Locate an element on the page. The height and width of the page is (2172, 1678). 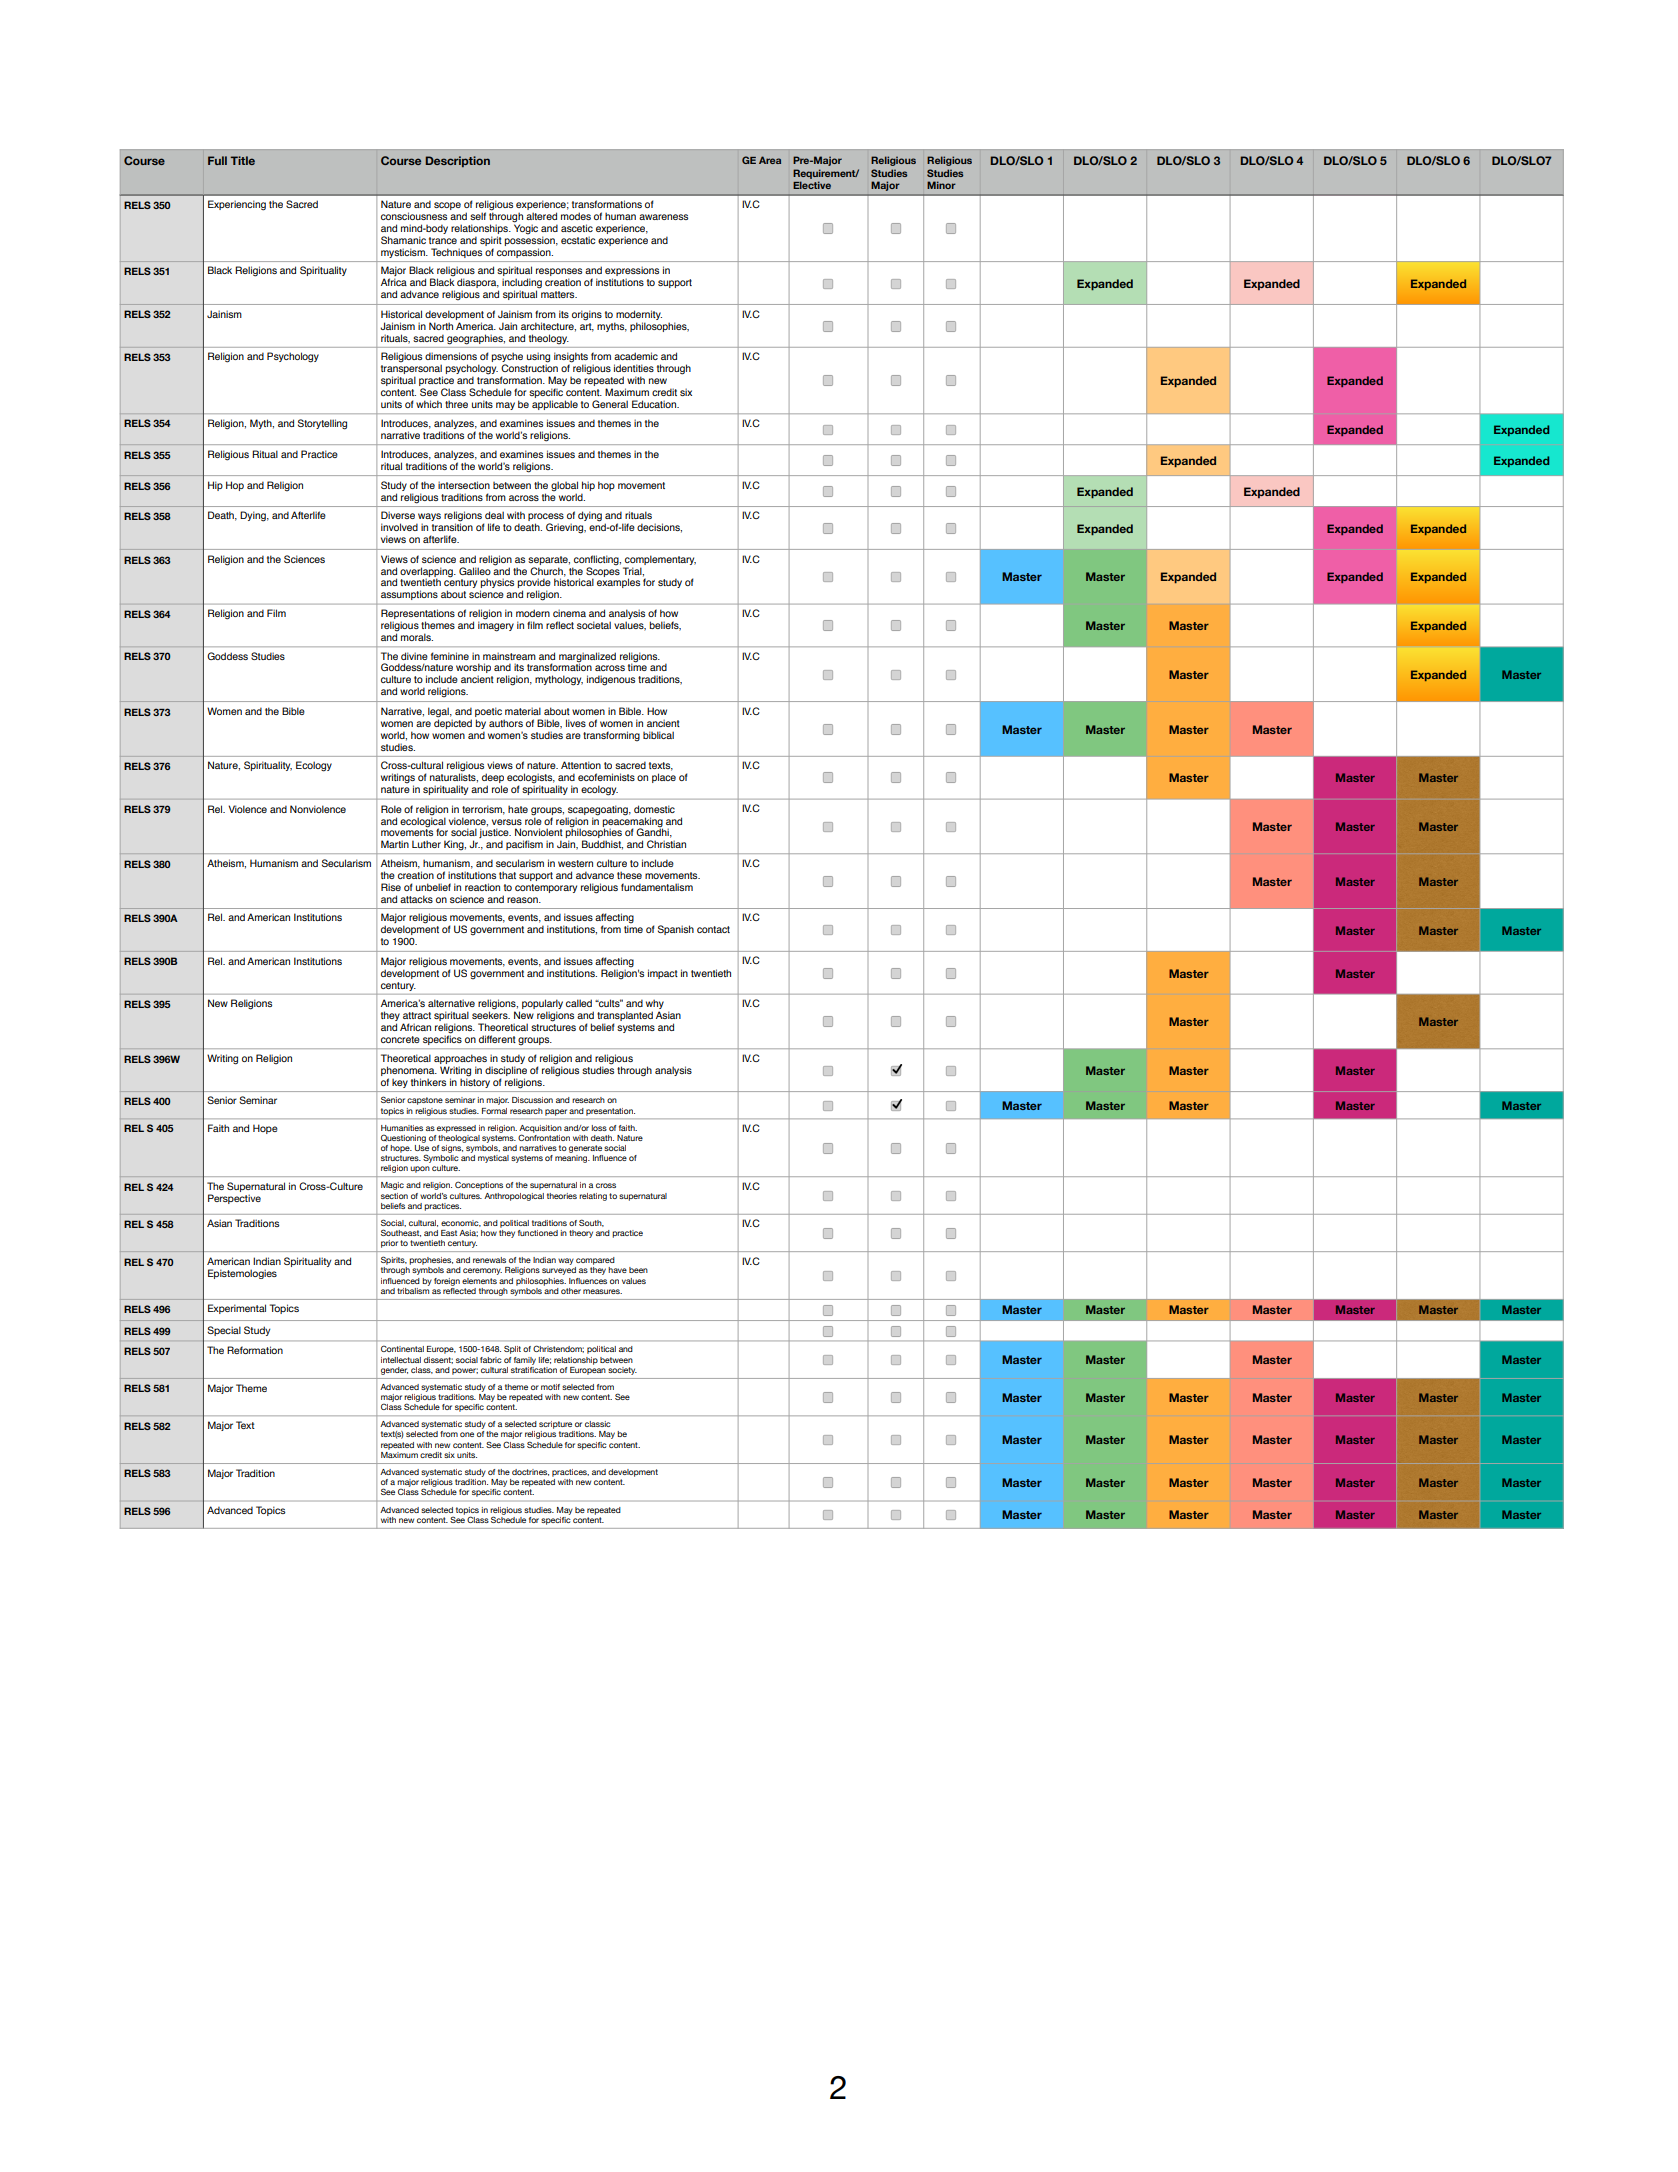
scripture is located at coordinates (555, 1425).
